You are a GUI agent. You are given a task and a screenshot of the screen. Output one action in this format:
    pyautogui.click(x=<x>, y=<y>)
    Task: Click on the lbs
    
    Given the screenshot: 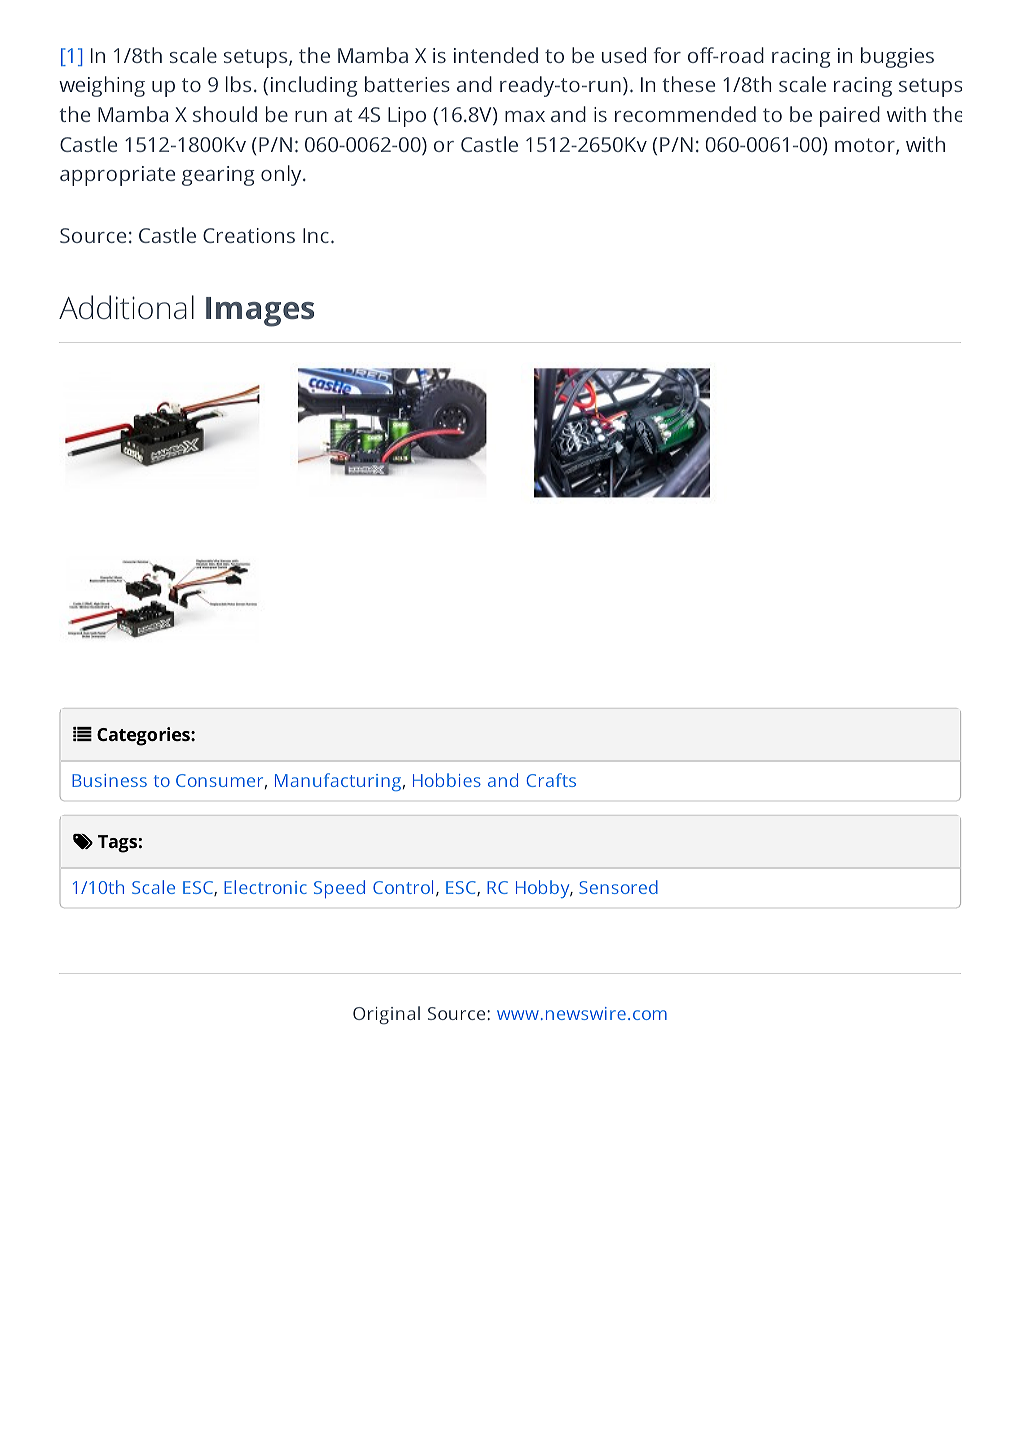 What is the action you would take?
    pyautogui.click(x=238, y=84)
